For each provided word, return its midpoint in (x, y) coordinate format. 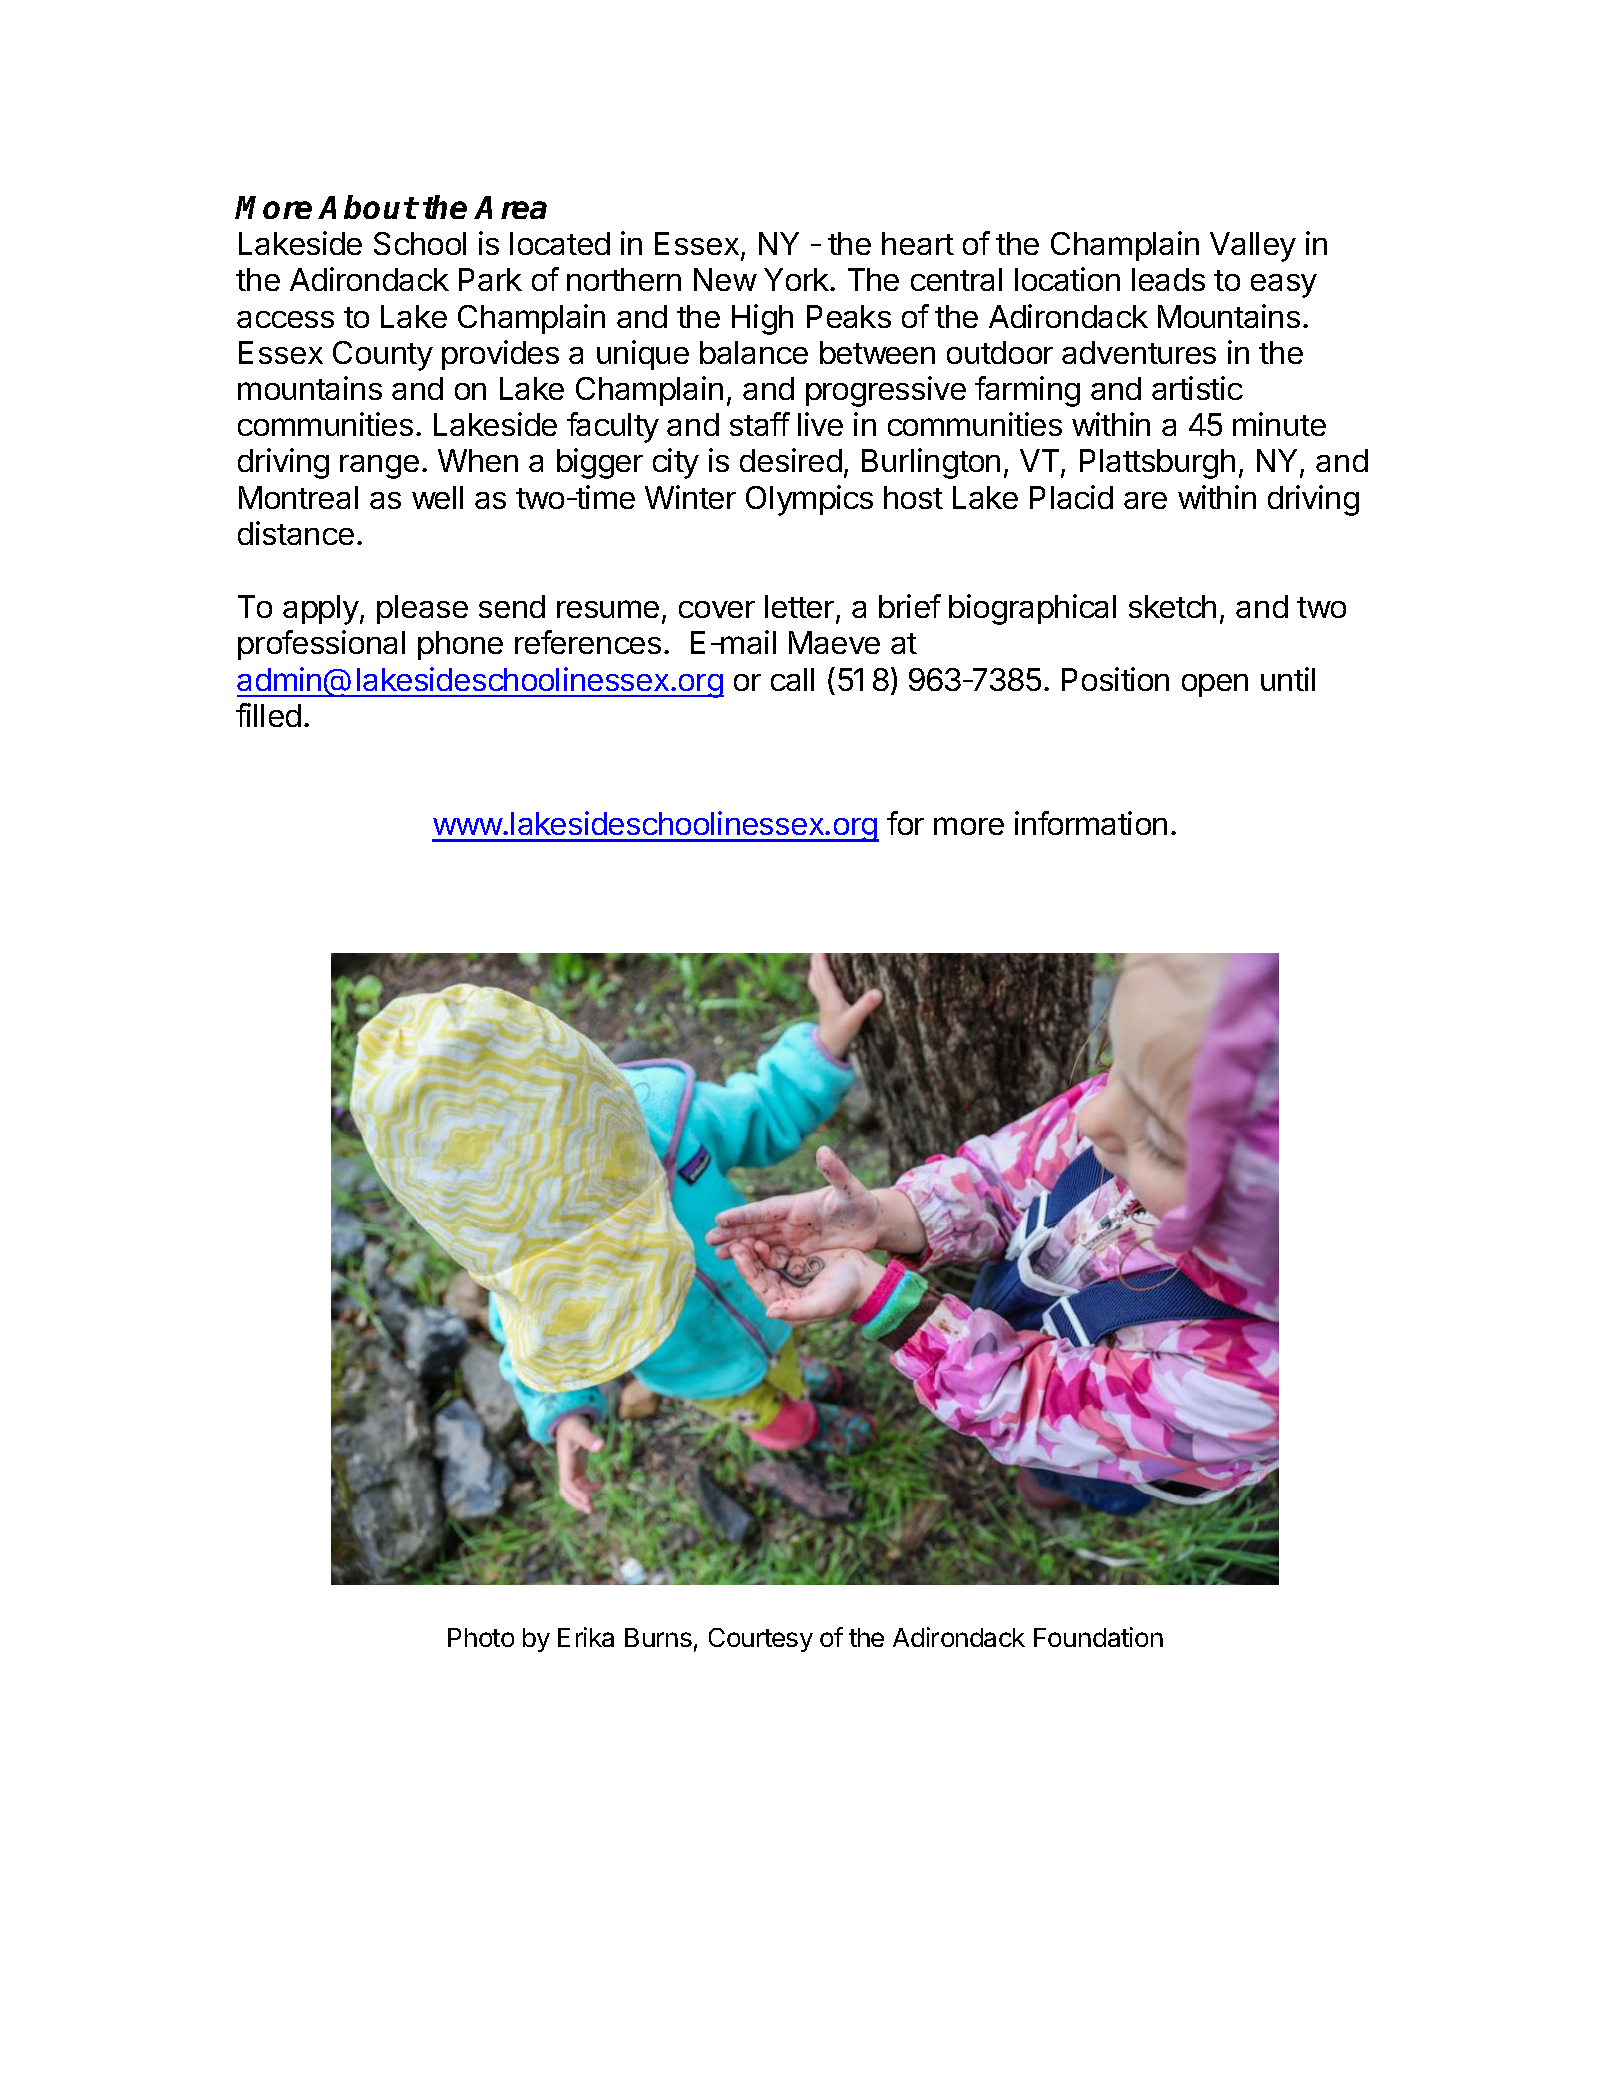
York (797, 279)
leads (1168, 279)
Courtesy (761, 1640)
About (368, 207)
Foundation (1098, 1637)
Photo (481, 1637)
